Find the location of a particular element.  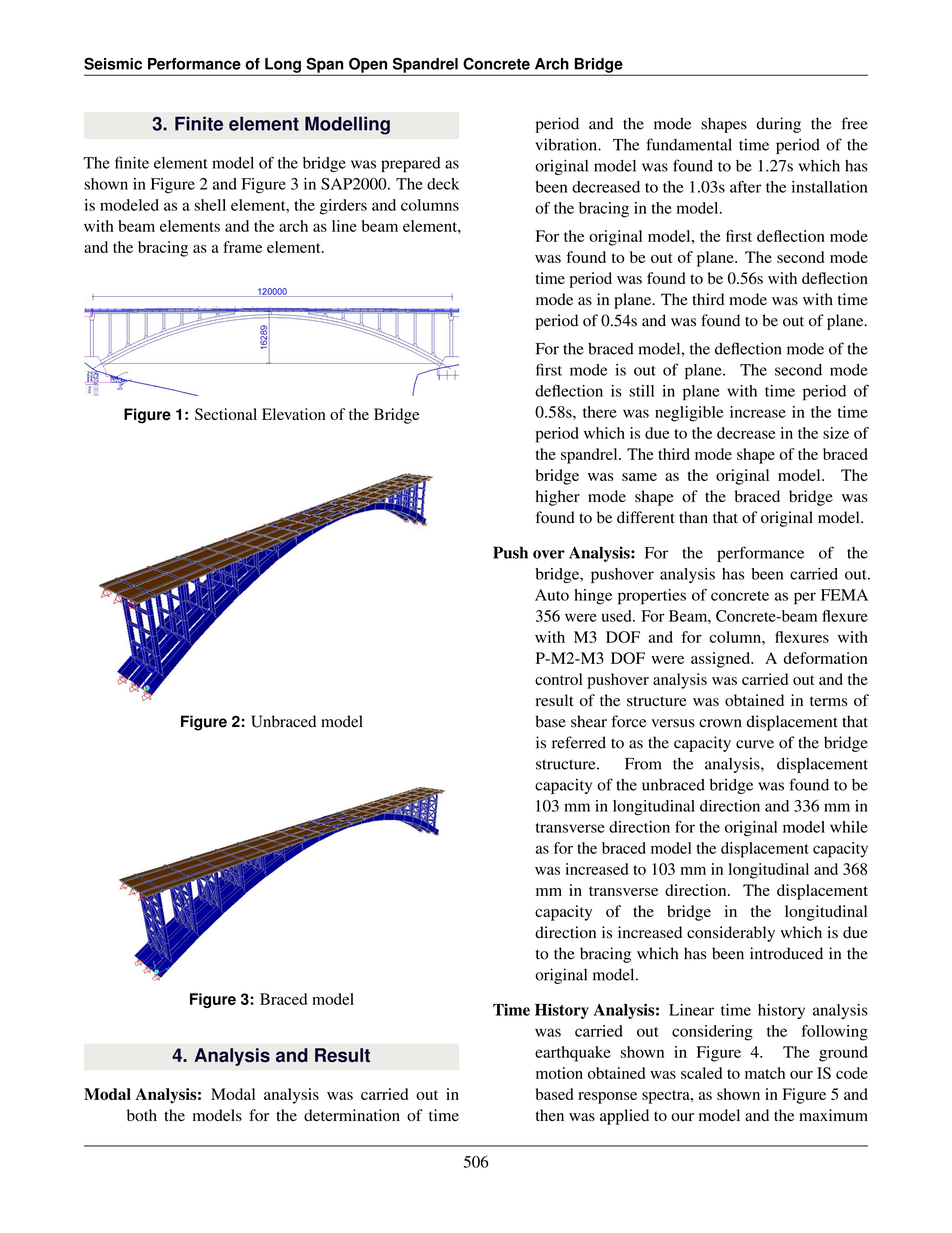

control is located at coordinates (558, 679).
